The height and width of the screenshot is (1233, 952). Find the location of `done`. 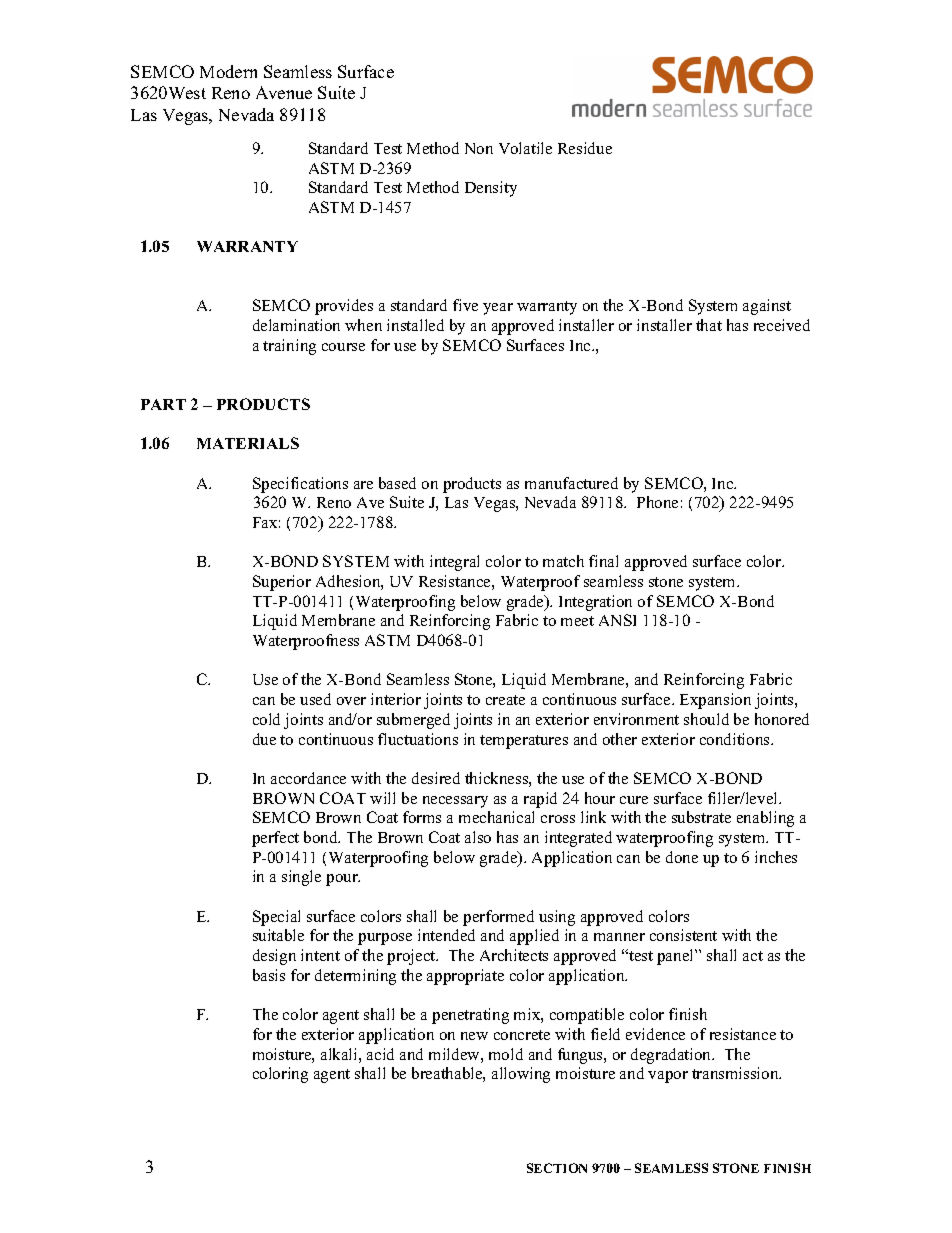

done is located at coordinates (682, 857).
